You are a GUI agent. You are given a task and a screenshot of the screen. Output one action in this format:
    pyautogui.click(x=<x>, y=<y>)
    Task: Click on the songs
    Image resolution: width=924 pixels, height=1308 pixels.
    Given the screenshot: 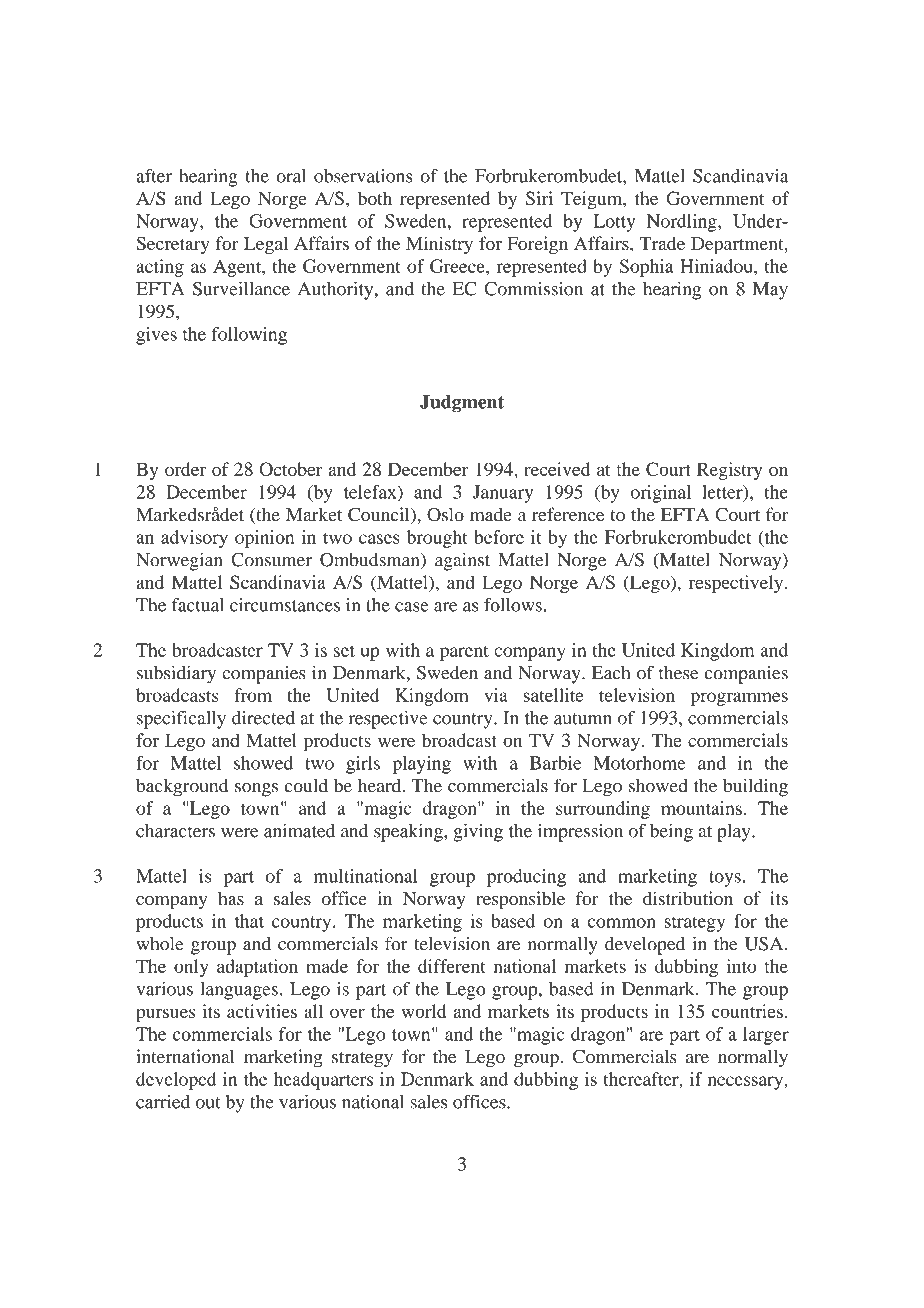 What is the action you would take?
    pyautogui.click(x=256, y=790)
